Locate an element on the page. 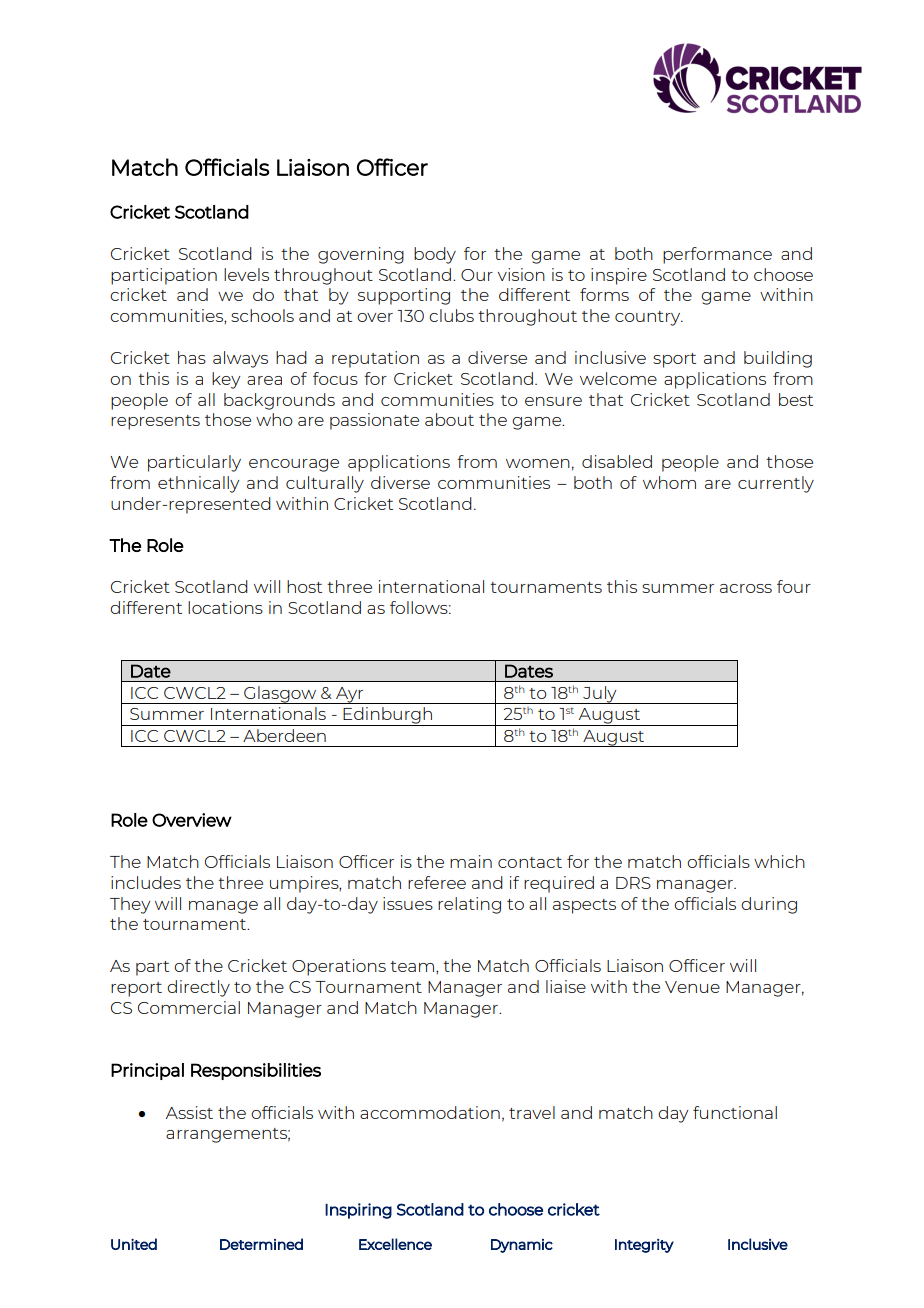  Dynamic is located at coordinates (522, 1246).
